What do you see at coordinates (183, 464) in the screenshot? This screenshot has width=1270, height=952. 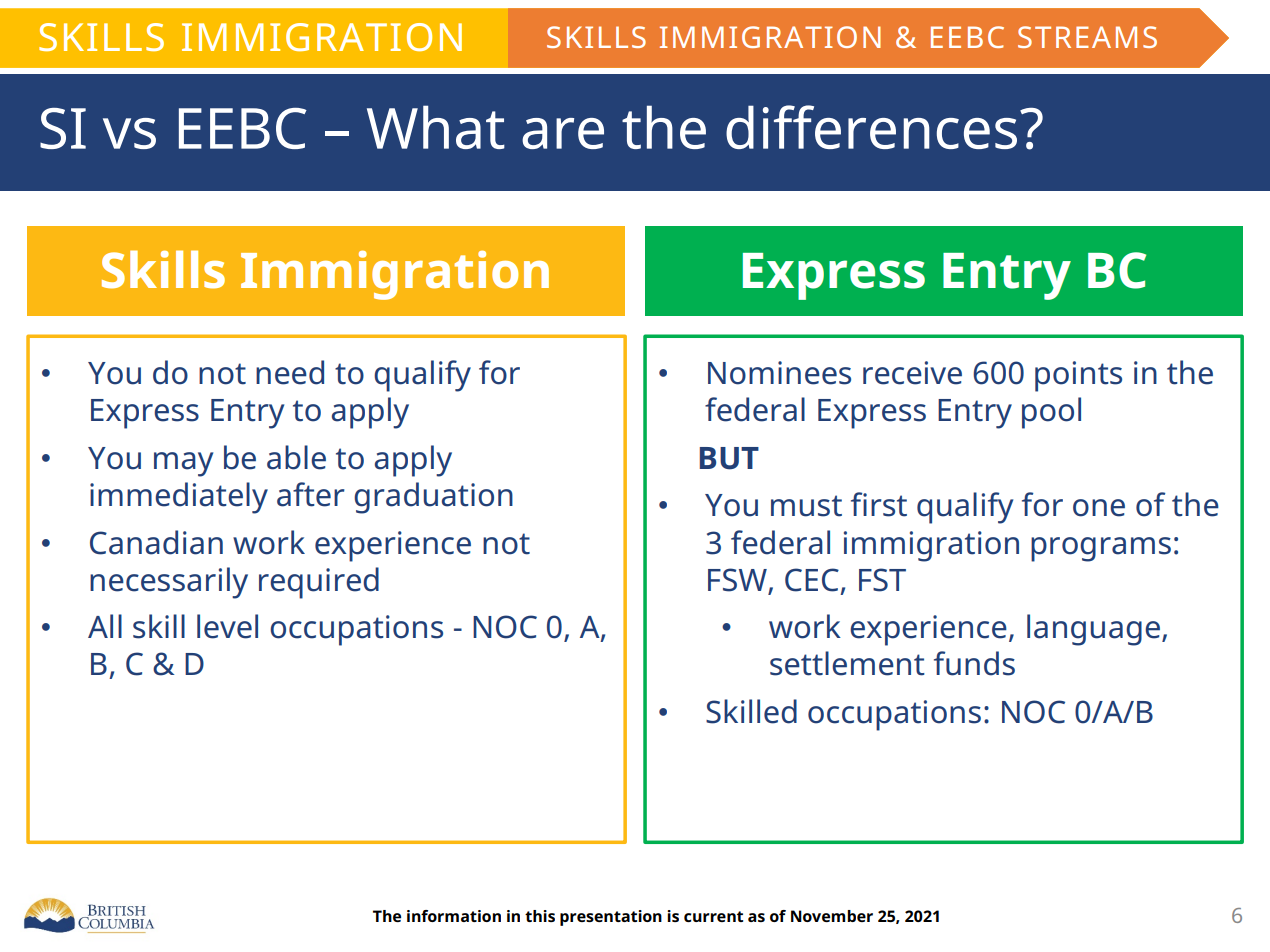 I see `may` at bounding box center [183, 464].
